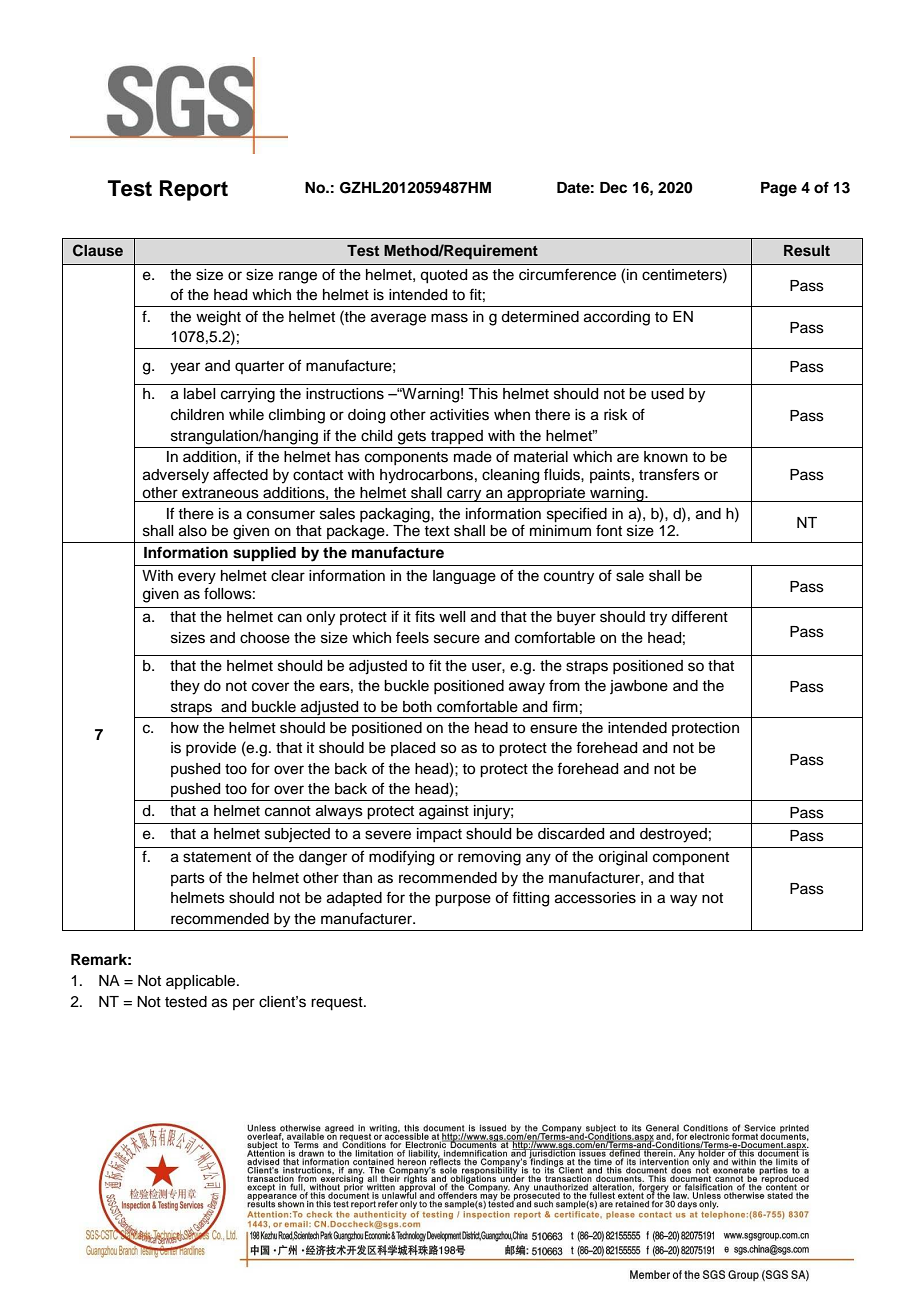 The width and height of the image is (924, 1308). I want to click on applicable, so click(202, 982).
